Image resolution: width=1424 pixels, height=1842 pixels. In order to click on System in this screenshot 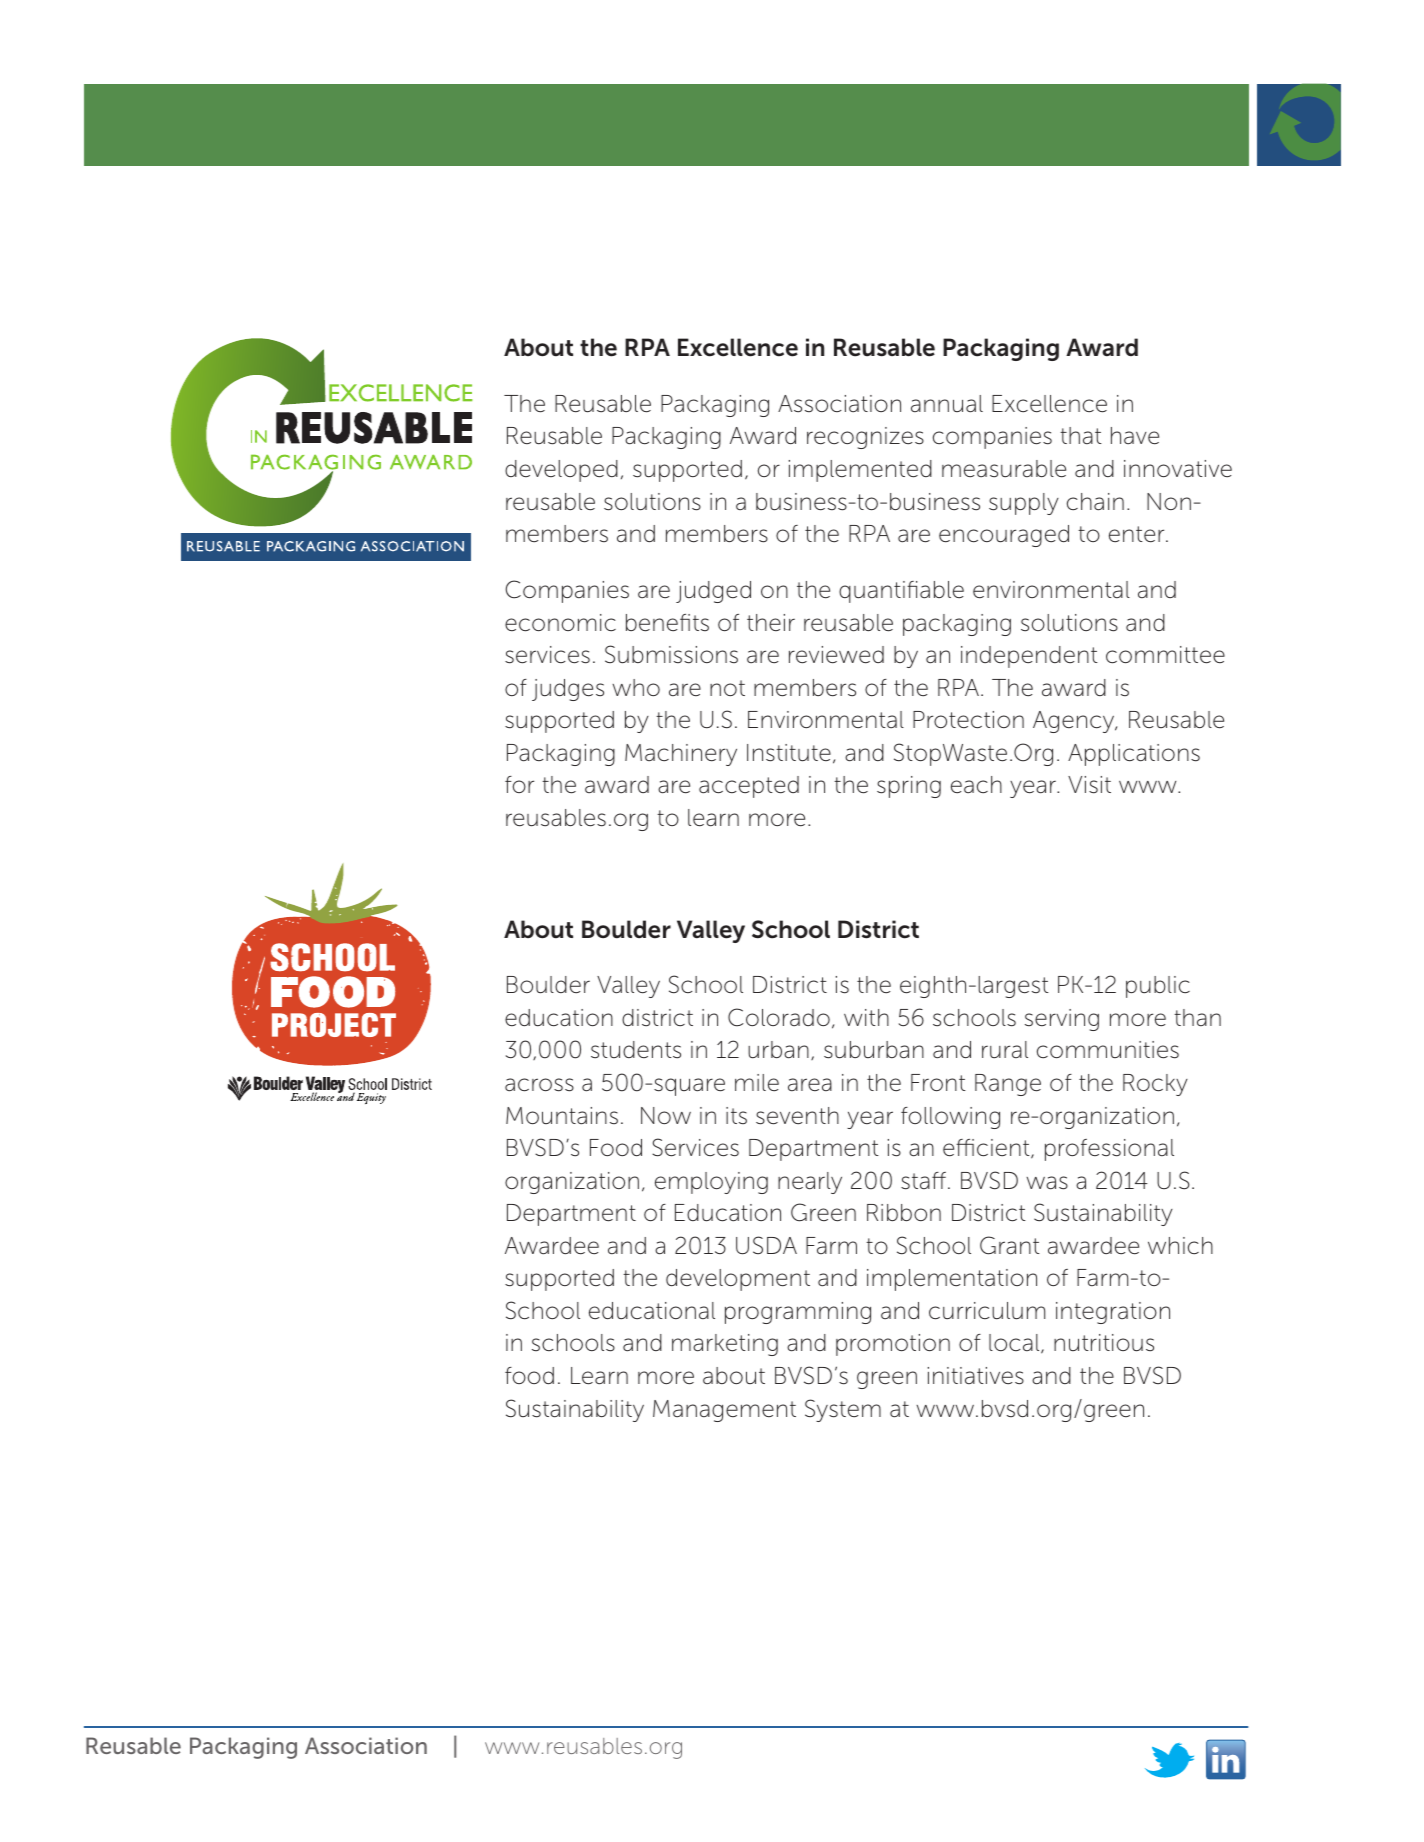, I will do `click(843, 1410)`.
